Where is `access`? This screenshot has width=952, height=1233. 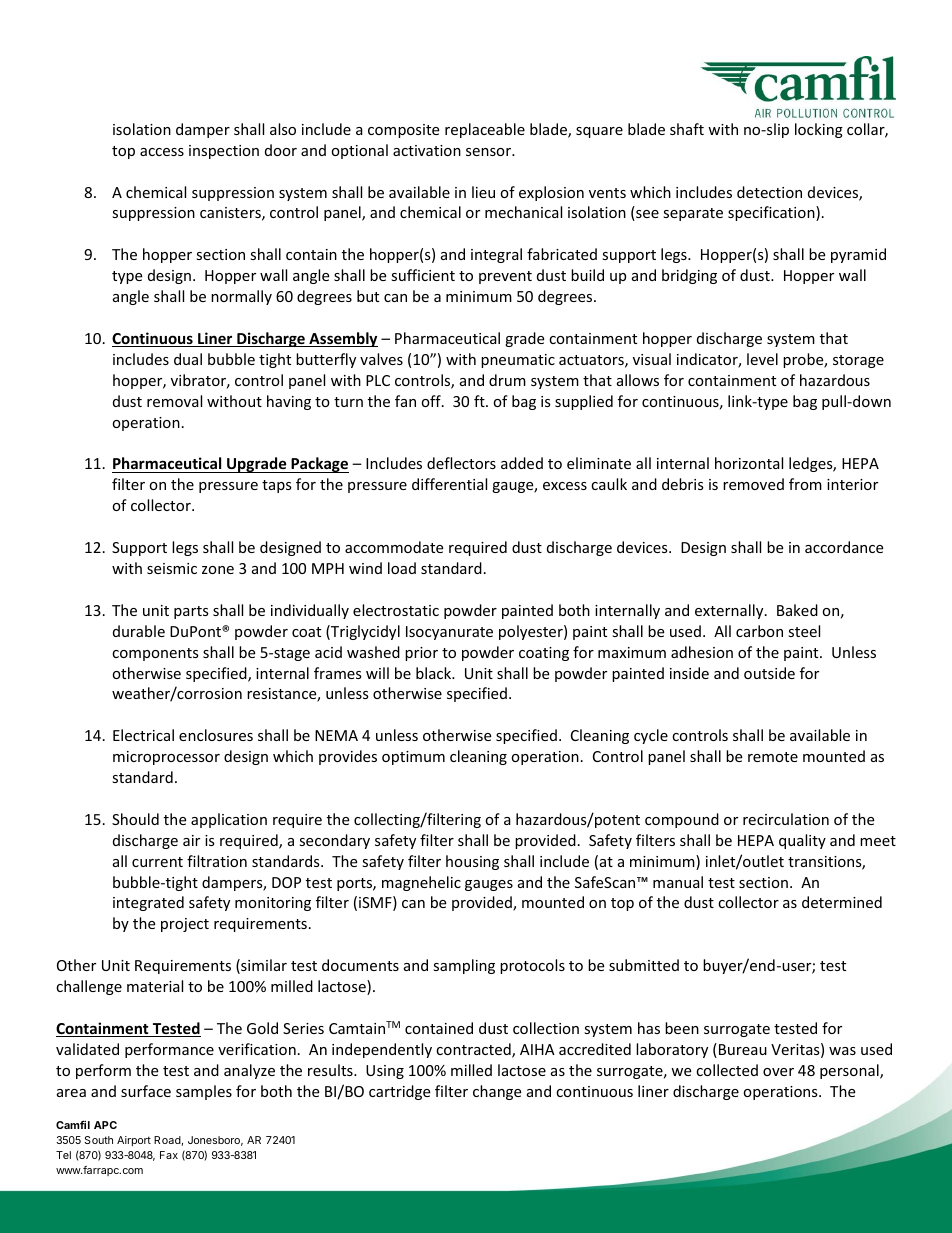 access is located at coordinates (162, 152).
